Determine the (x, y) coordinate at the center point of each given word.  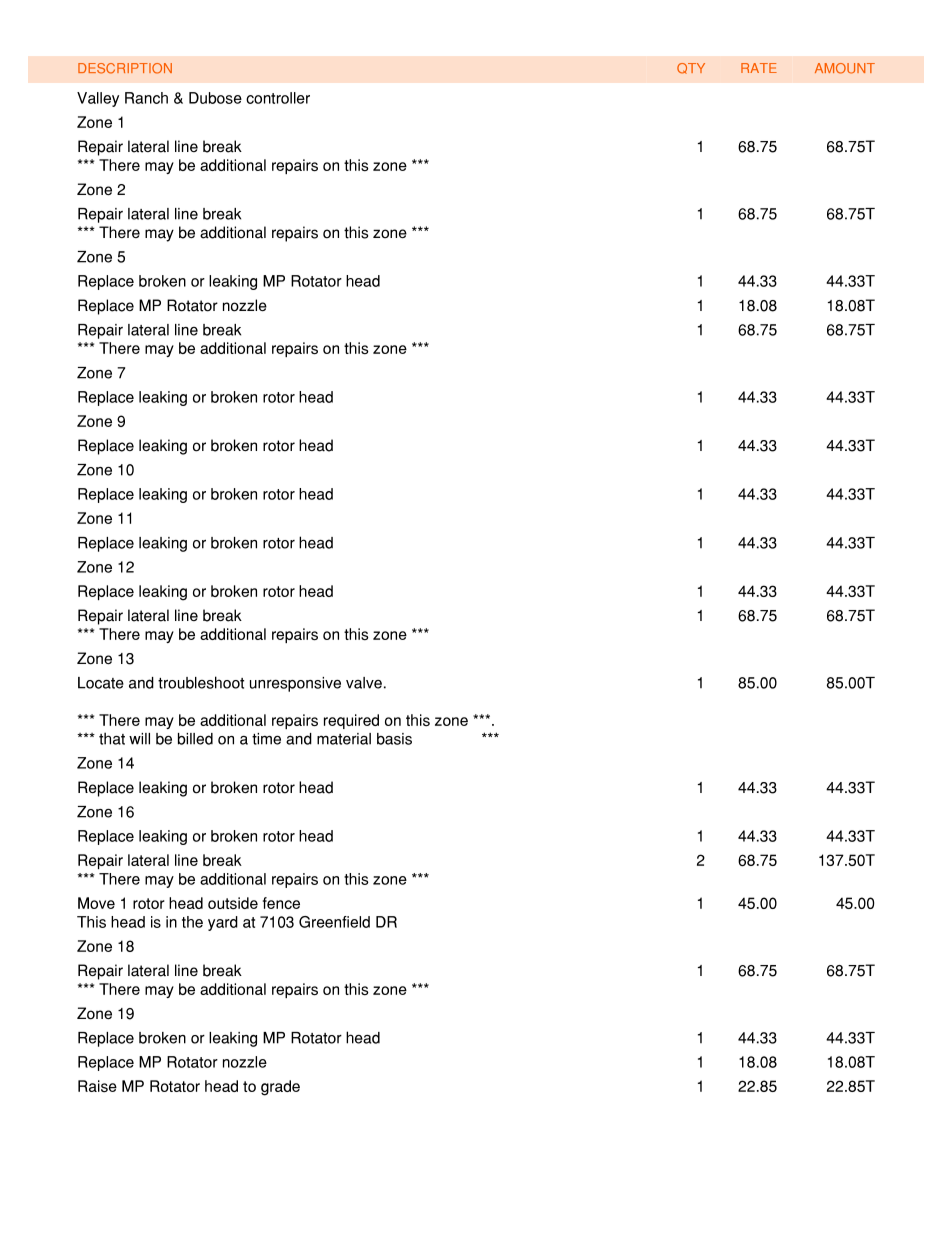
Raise (97, 1086)
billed (195, 739)
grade (280, 1088)
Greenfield (334, 922)
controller (278, 98)
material (344, 739)
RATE (759, 68)
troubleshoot (201, 682)
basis (394, 739)
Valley (98, 99)
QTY (691, 68)
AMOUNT (845, 68)
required (351, 721)
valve (364, 683)
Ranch (146, 98)
